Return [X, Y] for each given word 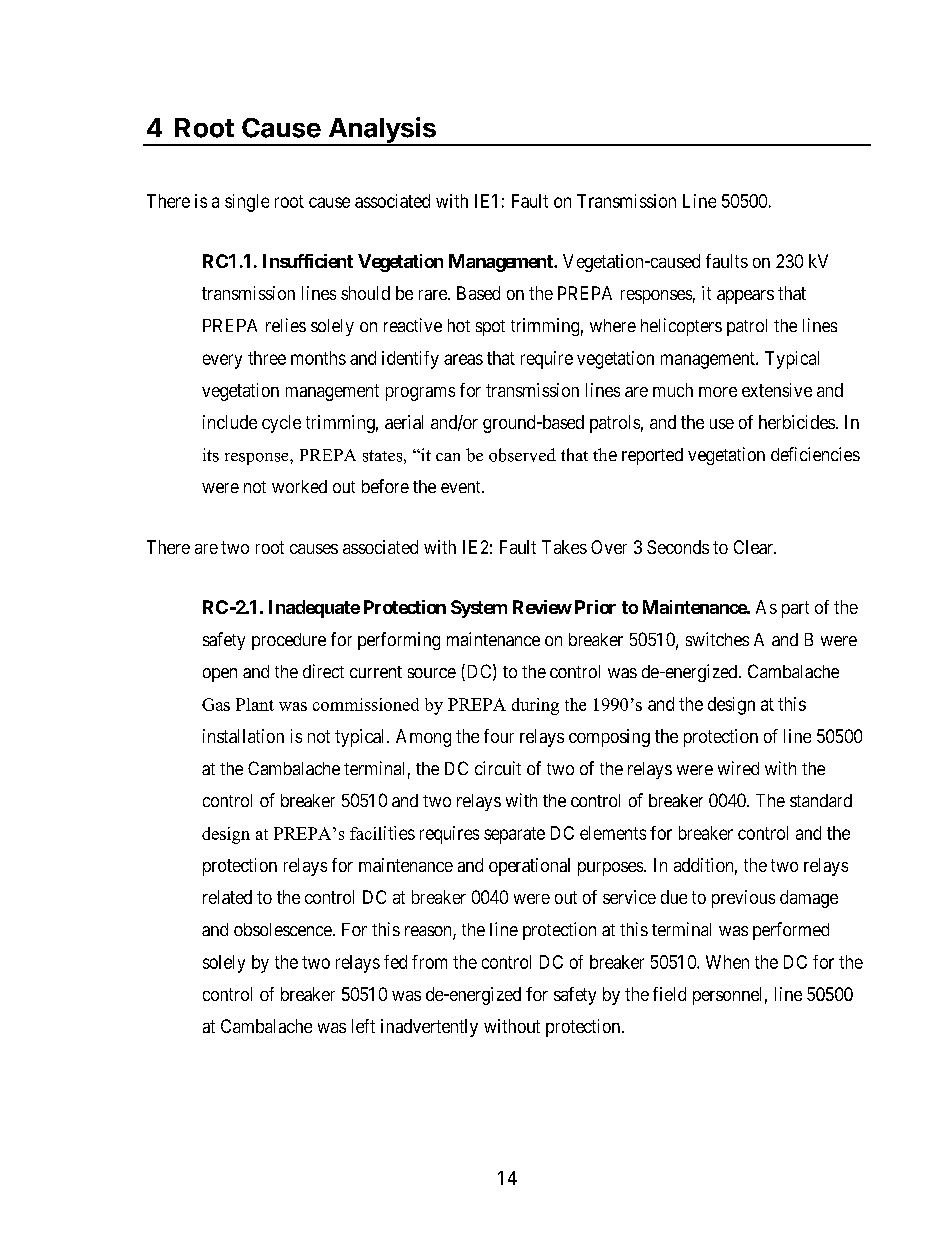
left [363, 1026]
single [247, 203]
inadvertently [429, 1028]
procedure [289, 641]
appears [745, 297]
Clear [754, 547]
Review [542, 607]
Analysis [382, 131]
